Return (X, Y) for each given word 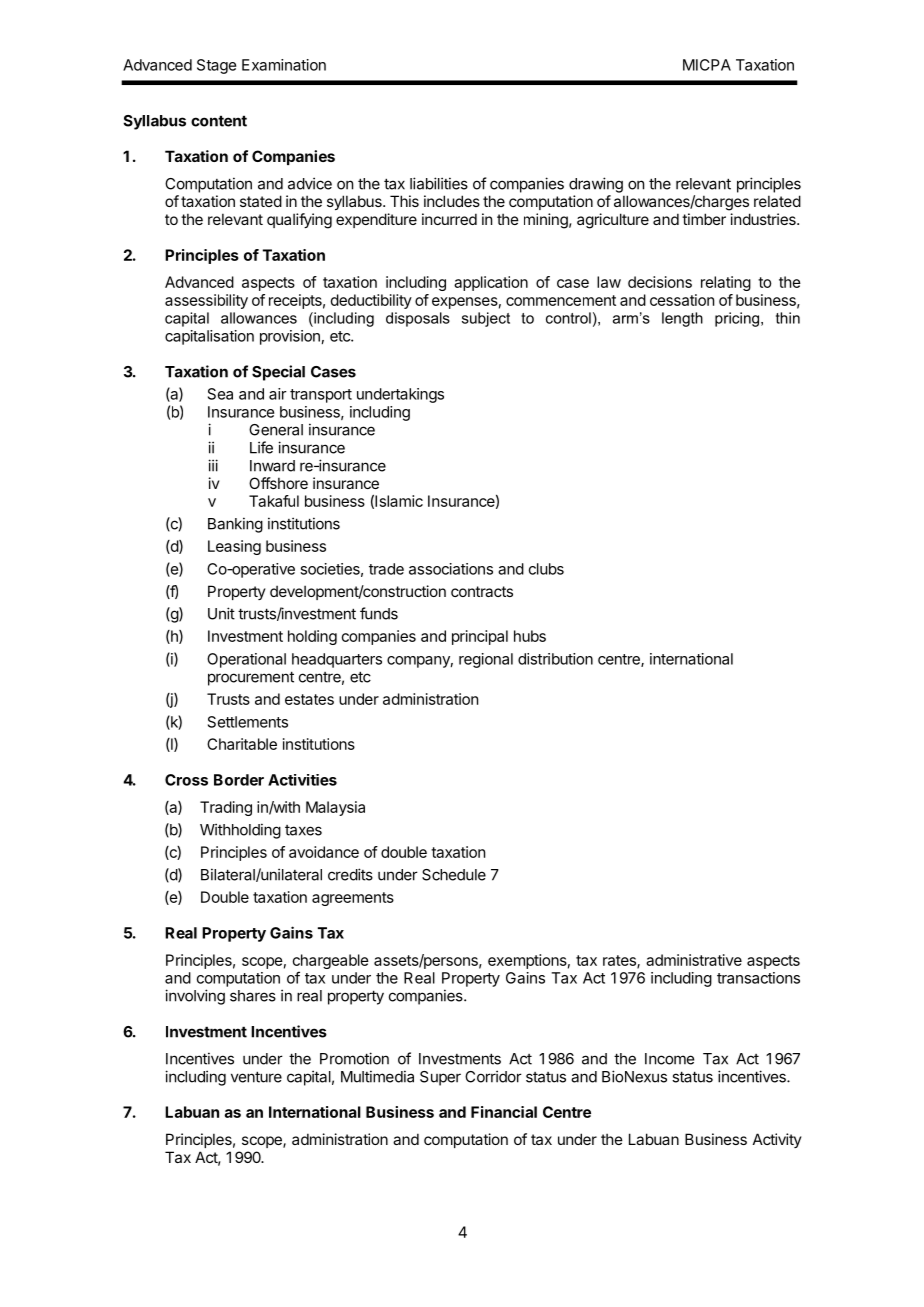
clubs (546, 569)
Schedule (454, 875)
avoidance (324, 852)
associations (451, 569)
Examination (284, 65)
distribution (555, 659)
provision (290, 337)
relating (726, 283)
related (777, 201)
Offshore (278, 483)
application (491, 283)
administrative (694, 960)
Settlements (248, 722)
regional (486, 660)
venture (256, 1077)
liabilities (439, 183)
